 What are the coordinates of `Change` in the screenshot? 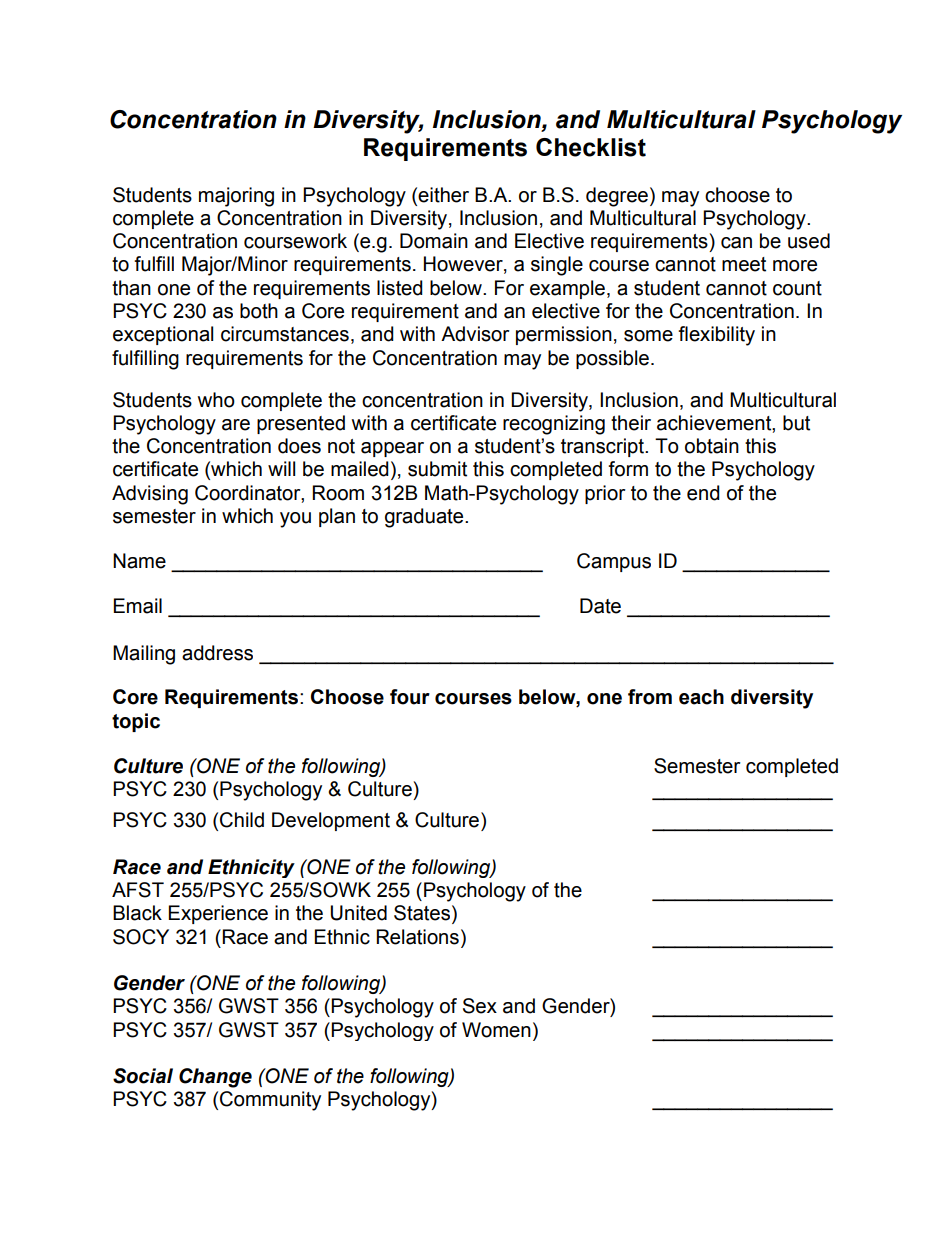 It's located at (215, 1078).
